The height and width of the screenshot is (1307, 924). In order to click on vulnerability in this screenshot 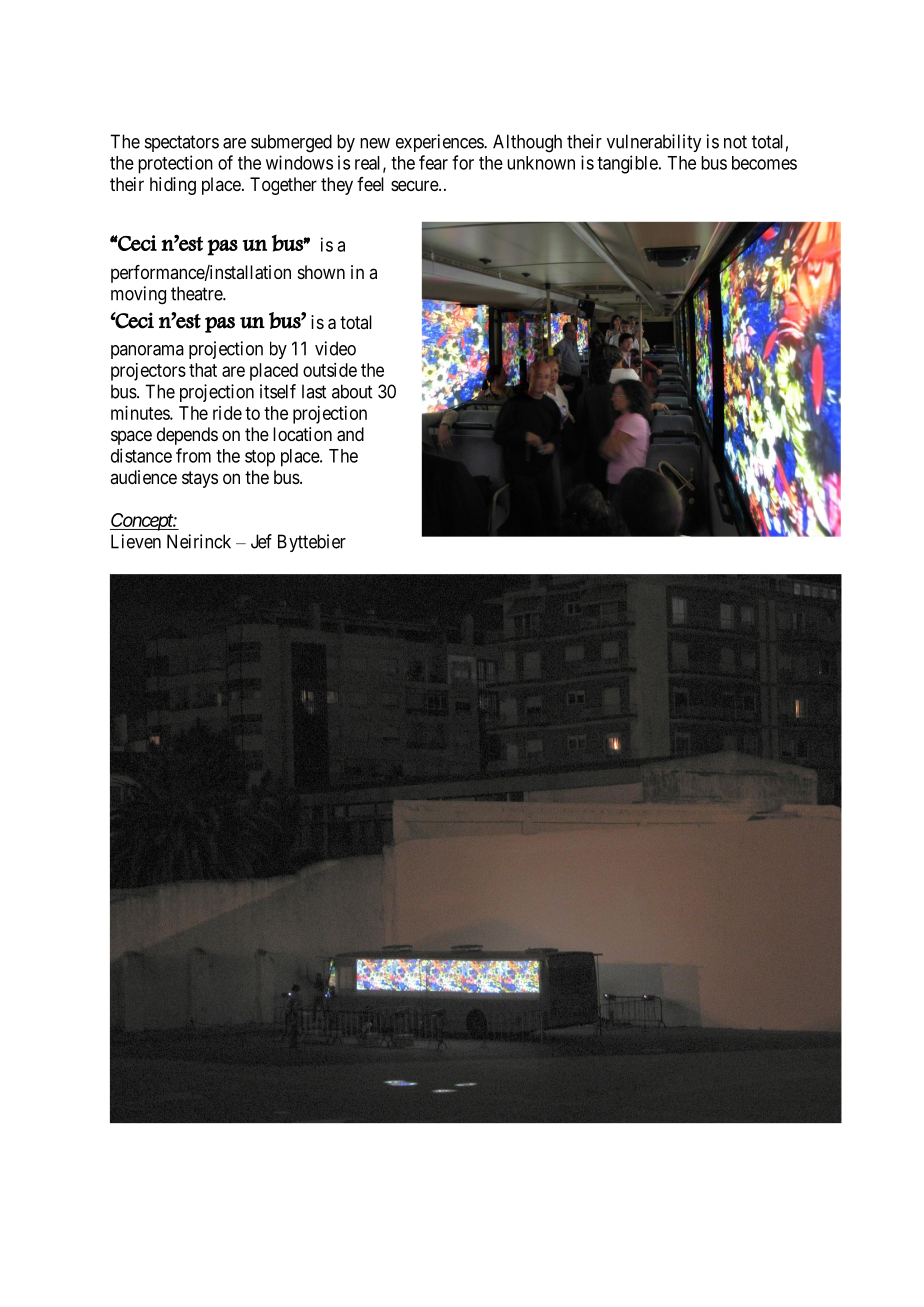, I will do `click(654, 143)`.
